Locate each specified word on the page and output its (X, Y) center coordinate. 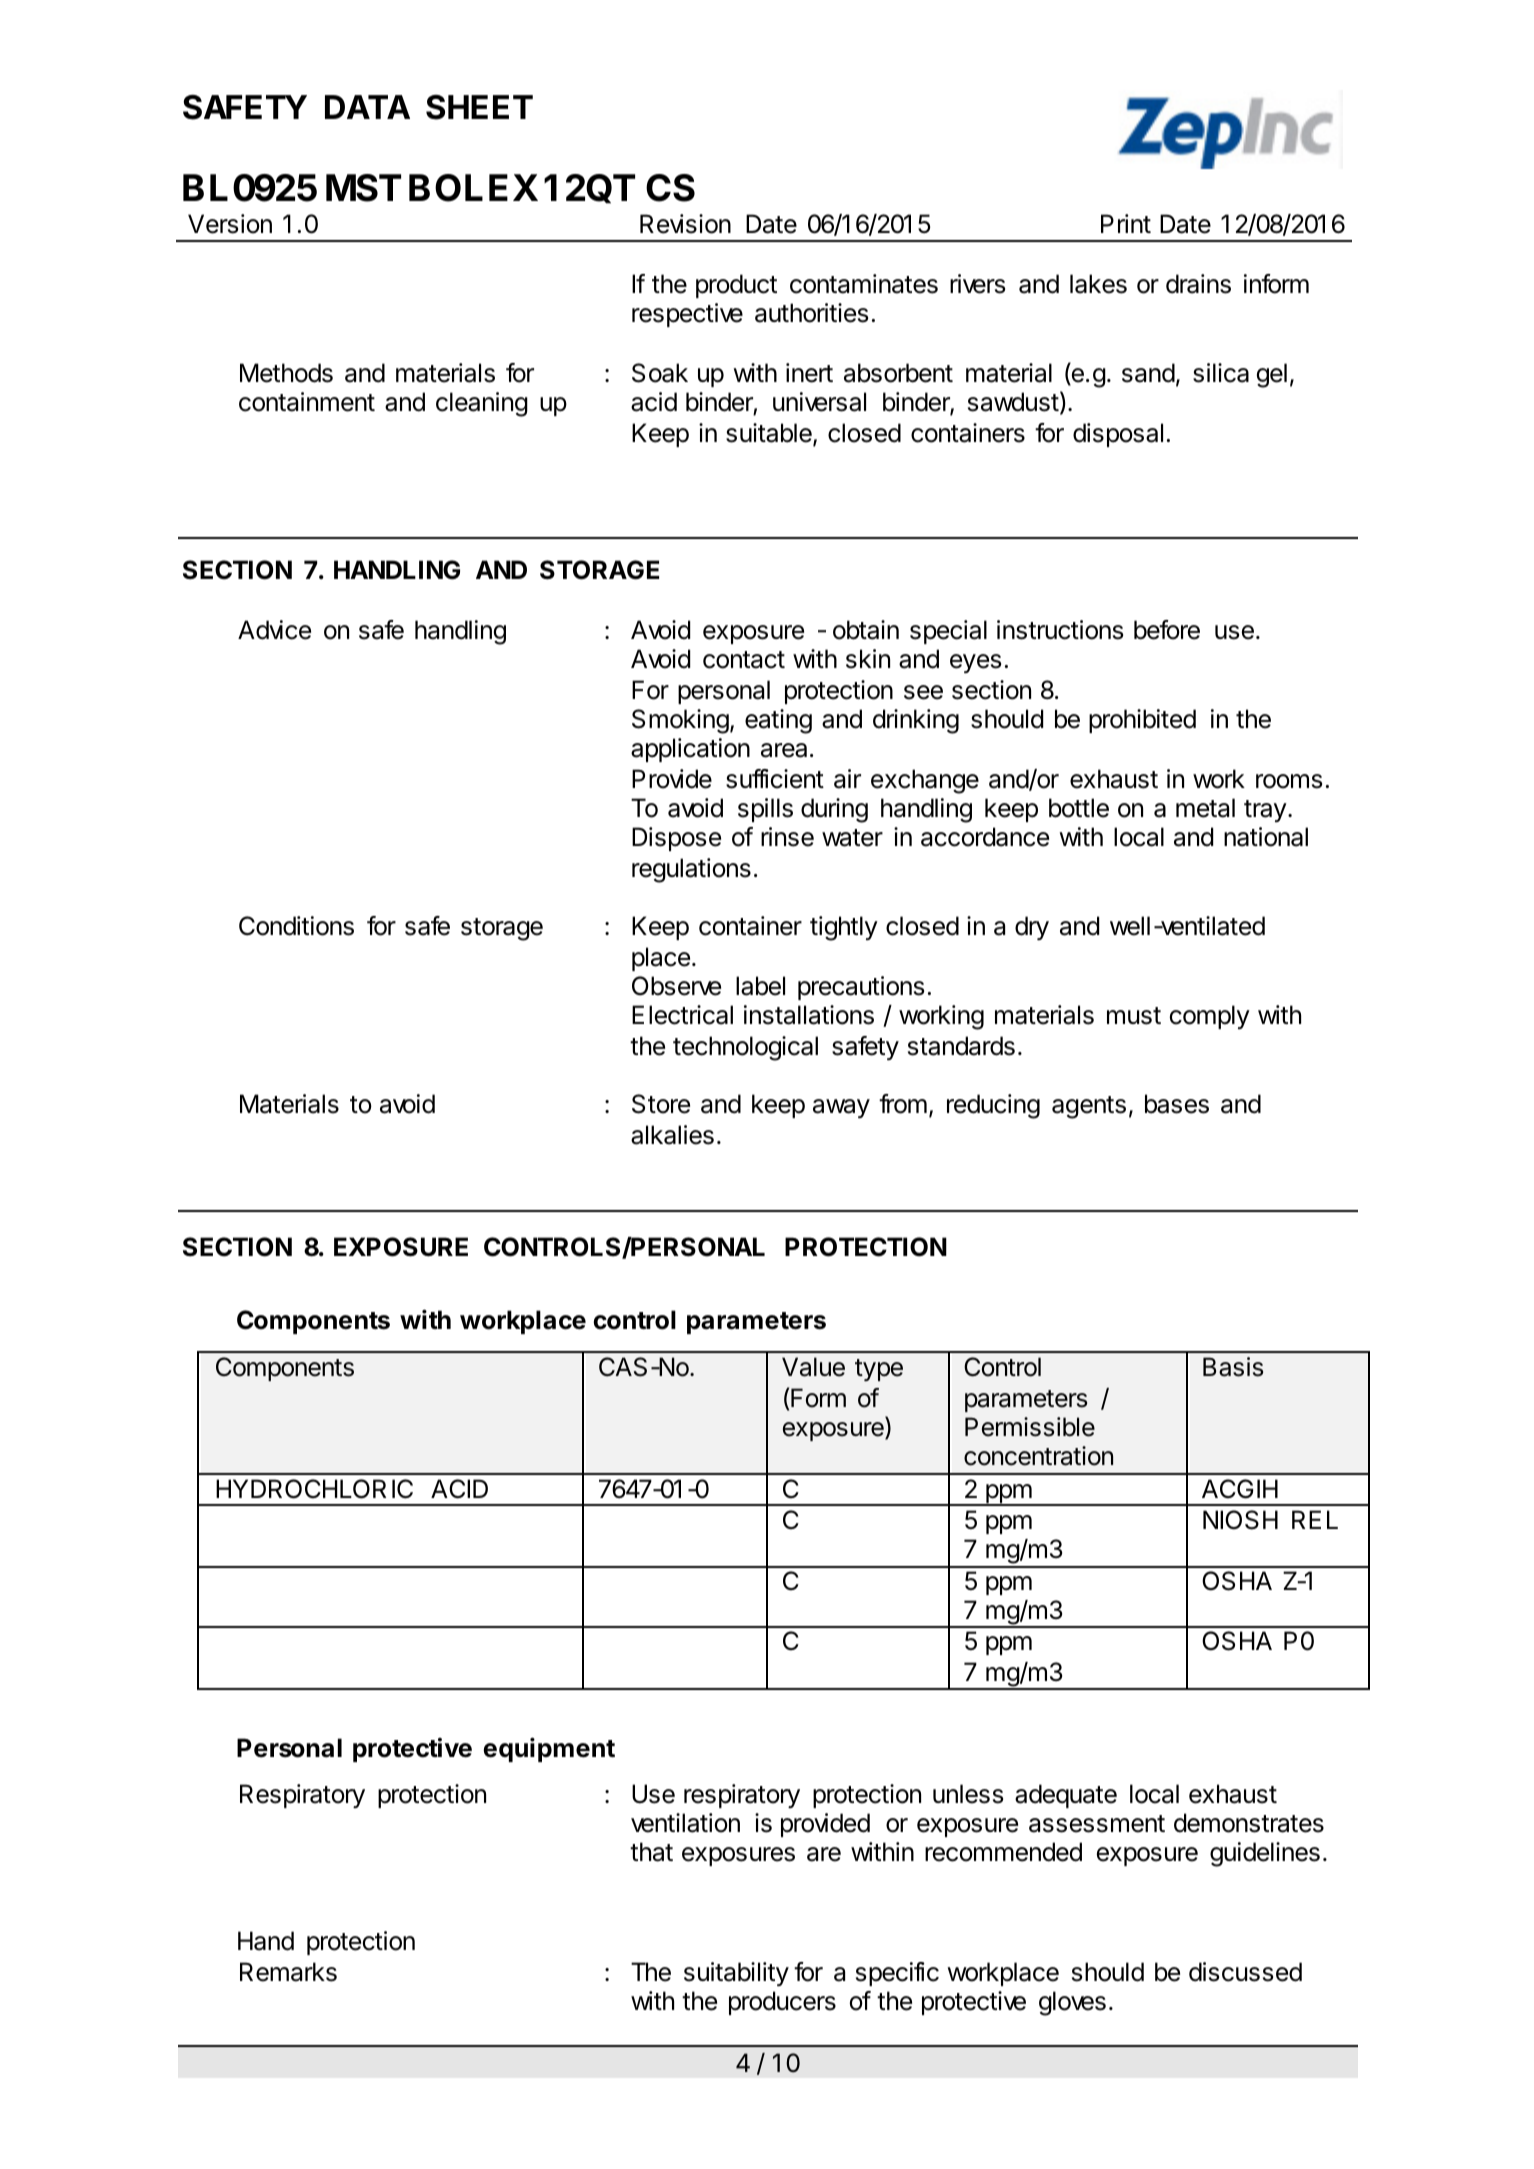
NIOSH (1240, 1520)
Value (813, 1367)
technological (745, 1048)
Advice (274, 630)
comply (1210, 1017)
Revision (685, 224)
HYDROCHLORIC (314, 1489)
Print (1126, 223)
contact (744, 660)
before (1167, 630)
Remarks (288, 1972)
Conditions (296, 926)
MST (363, 188)
